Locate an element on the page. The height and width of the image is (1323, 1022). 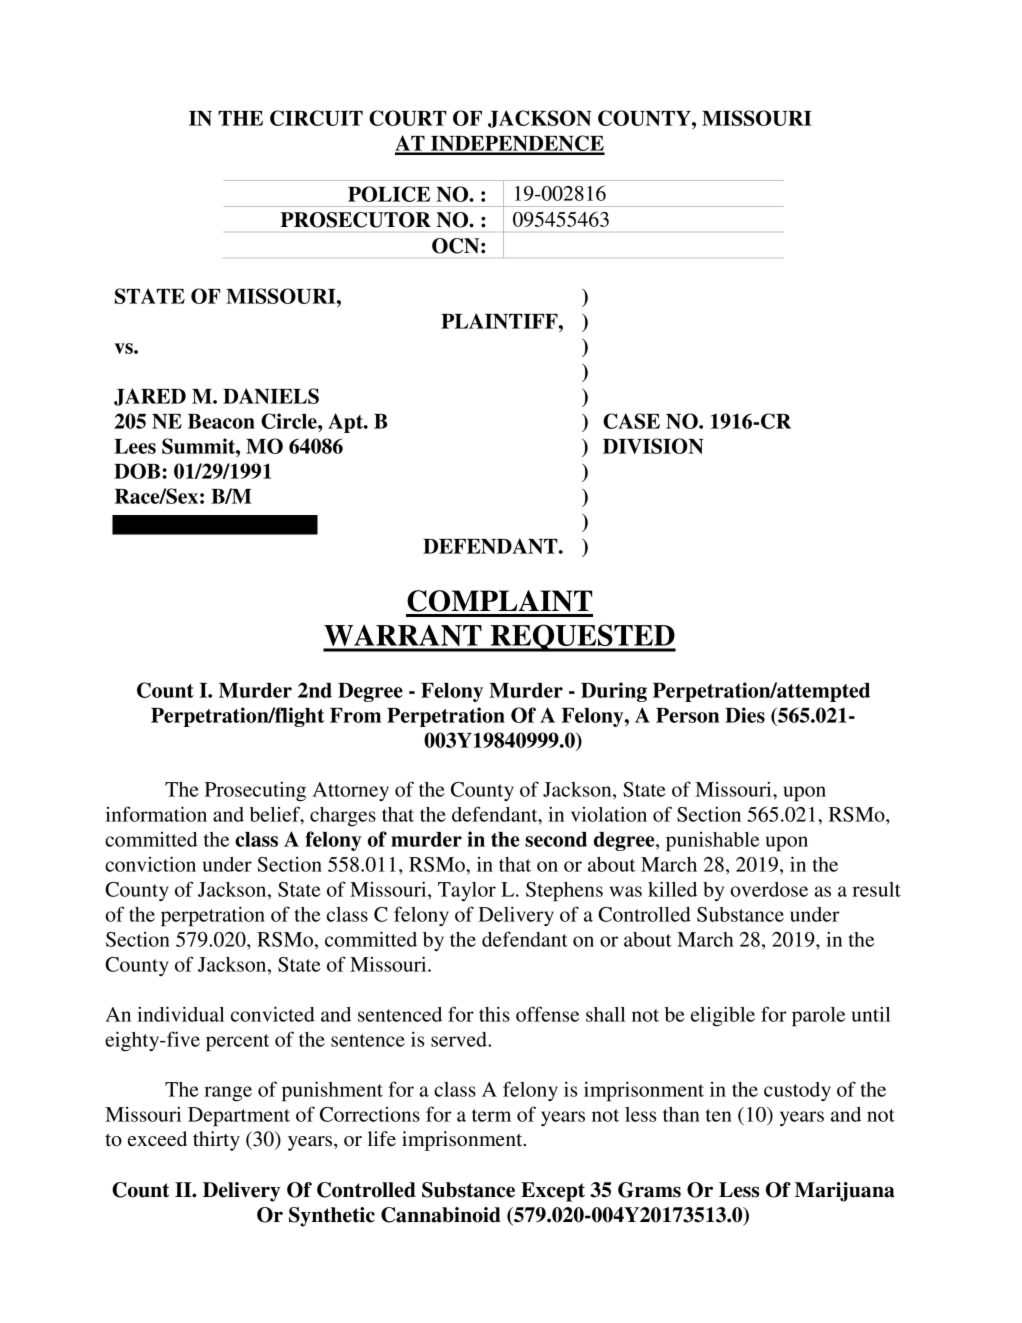
CASE is located at coordinates (631, 421).
